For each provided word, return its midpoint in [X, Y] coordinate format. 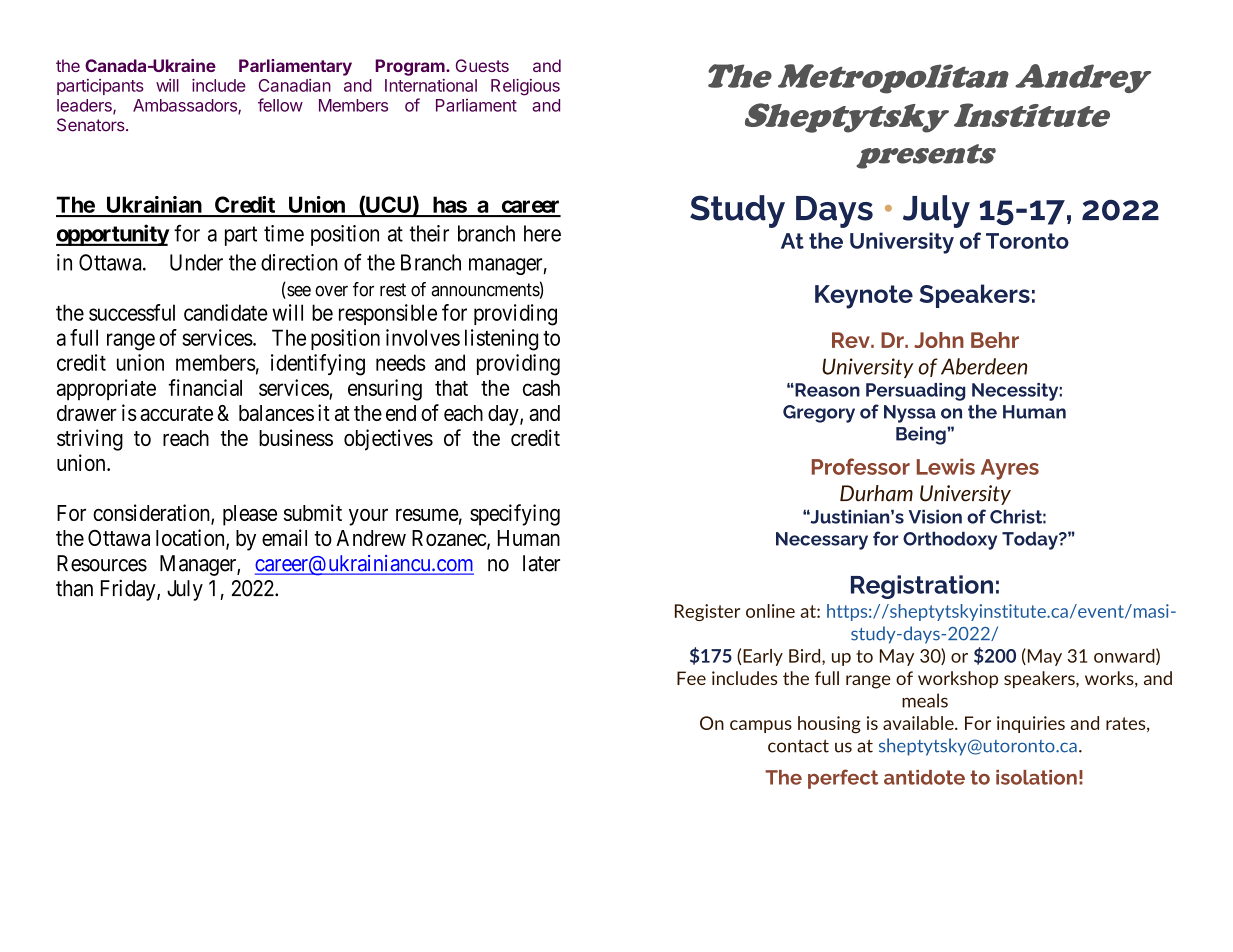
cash [541, 388]
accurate [176, 413]
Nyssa [910, 414]
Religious [525, 87]
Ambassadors [186, 106]
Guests [482, 65]
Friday [129, 590]
